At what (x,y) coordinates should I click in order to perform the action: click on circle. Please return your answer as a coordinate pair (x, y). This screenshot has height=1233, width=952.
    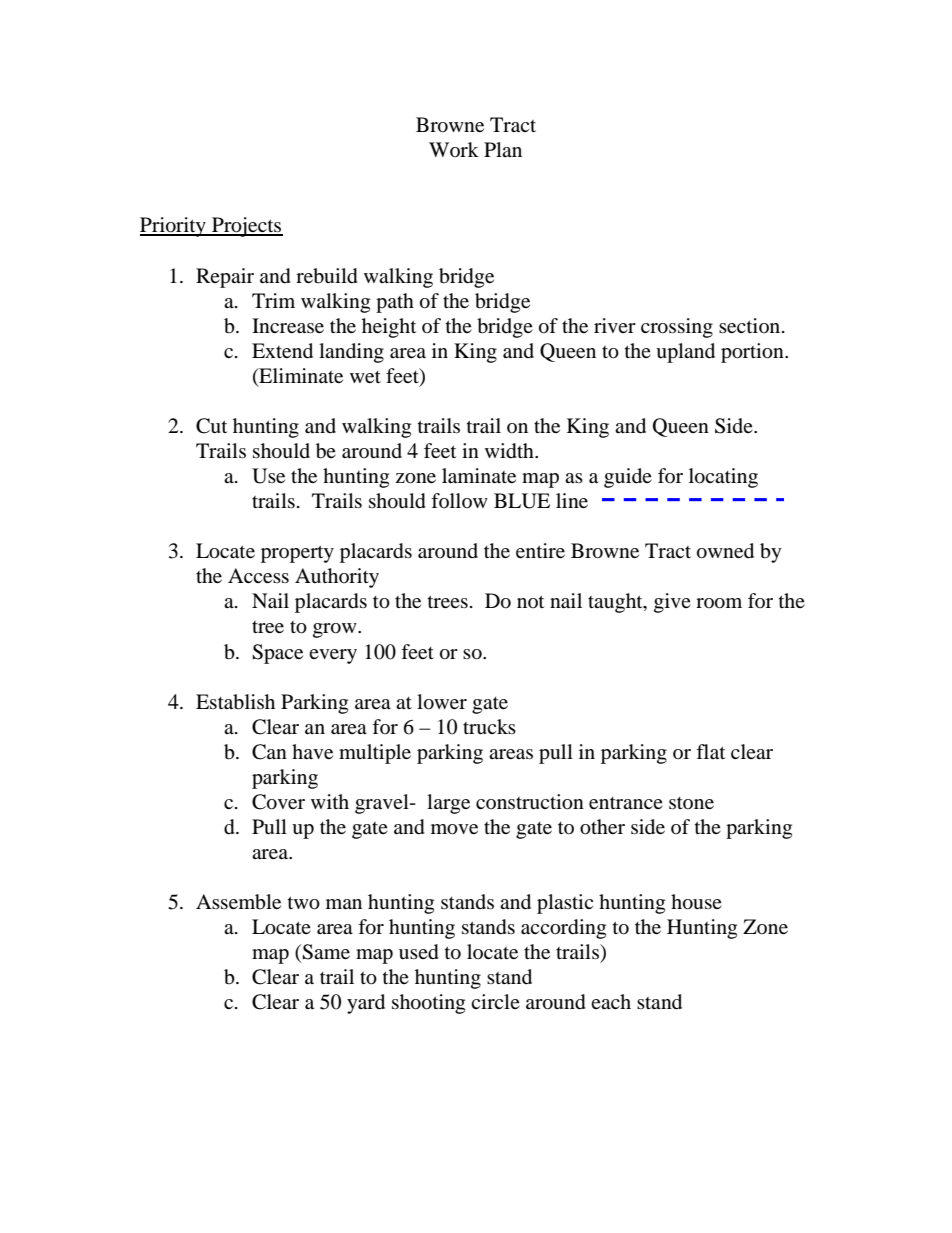
    Looking at the image, I should click on (495, 1001).
